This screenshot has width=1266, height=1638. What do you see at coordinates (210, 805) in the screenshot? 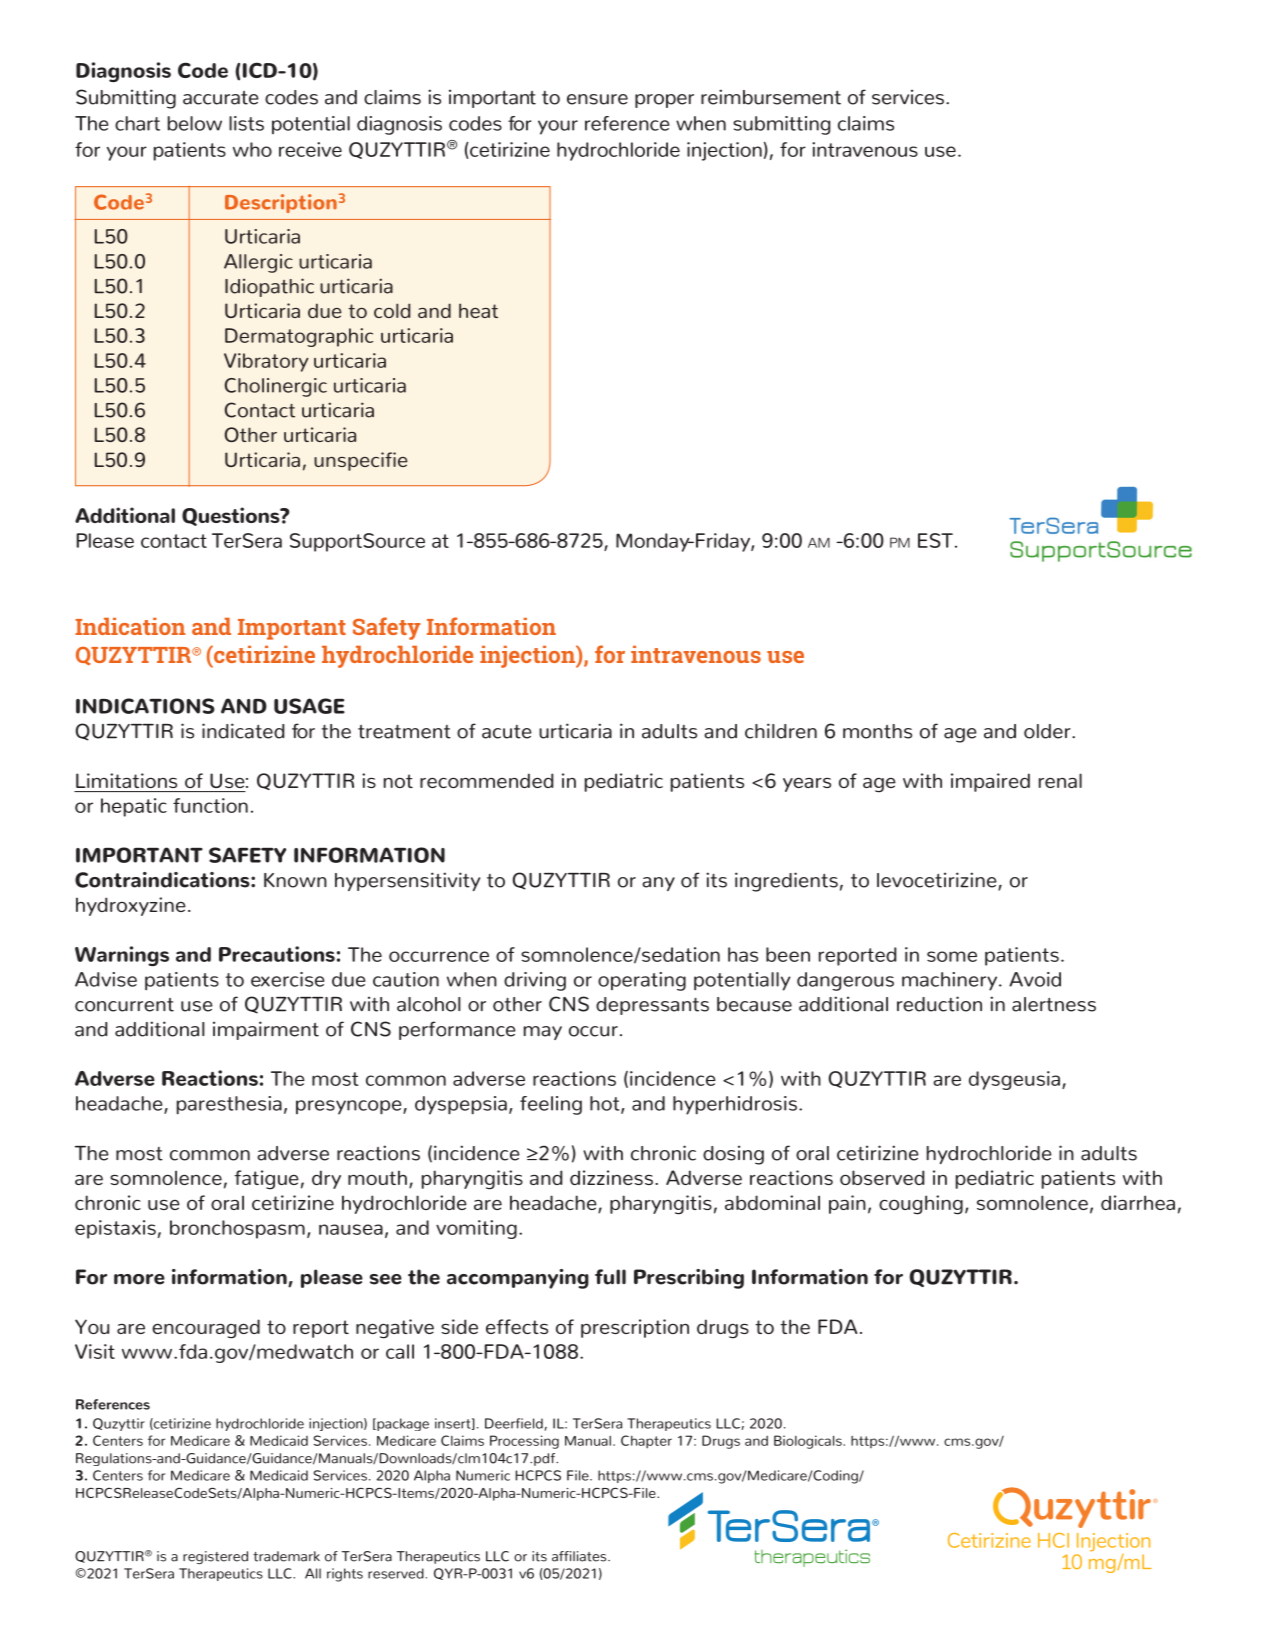
I see `function` at bounding box center [210, 805].
